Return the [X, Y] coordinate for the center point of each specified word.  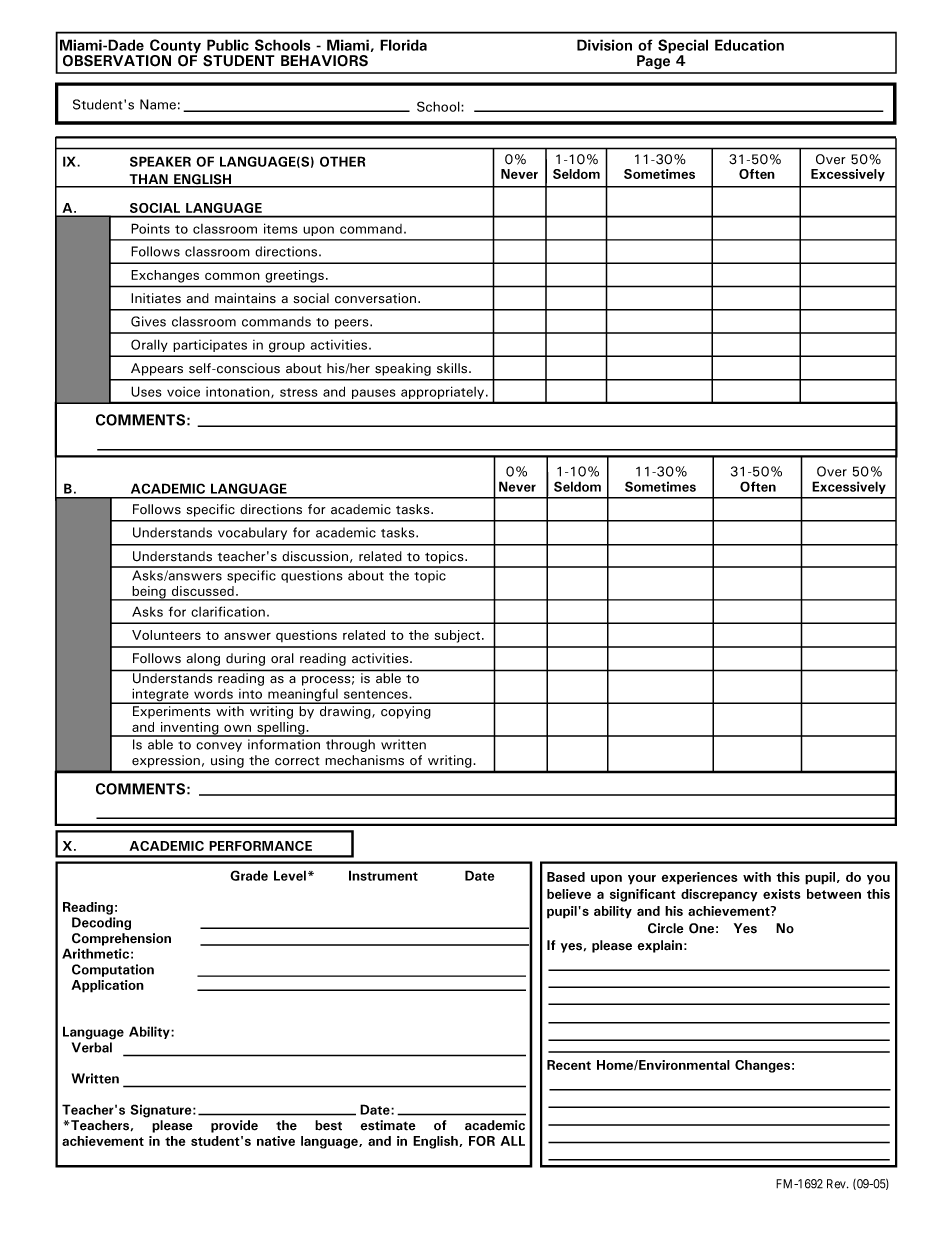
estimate [388, 1125]
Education [749, 45]
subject [459, 636]
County [175, 47]
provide [234, 1126]
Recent [569, 1065]
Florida [403, 45]
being [149, 593]
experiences [699, 878]
